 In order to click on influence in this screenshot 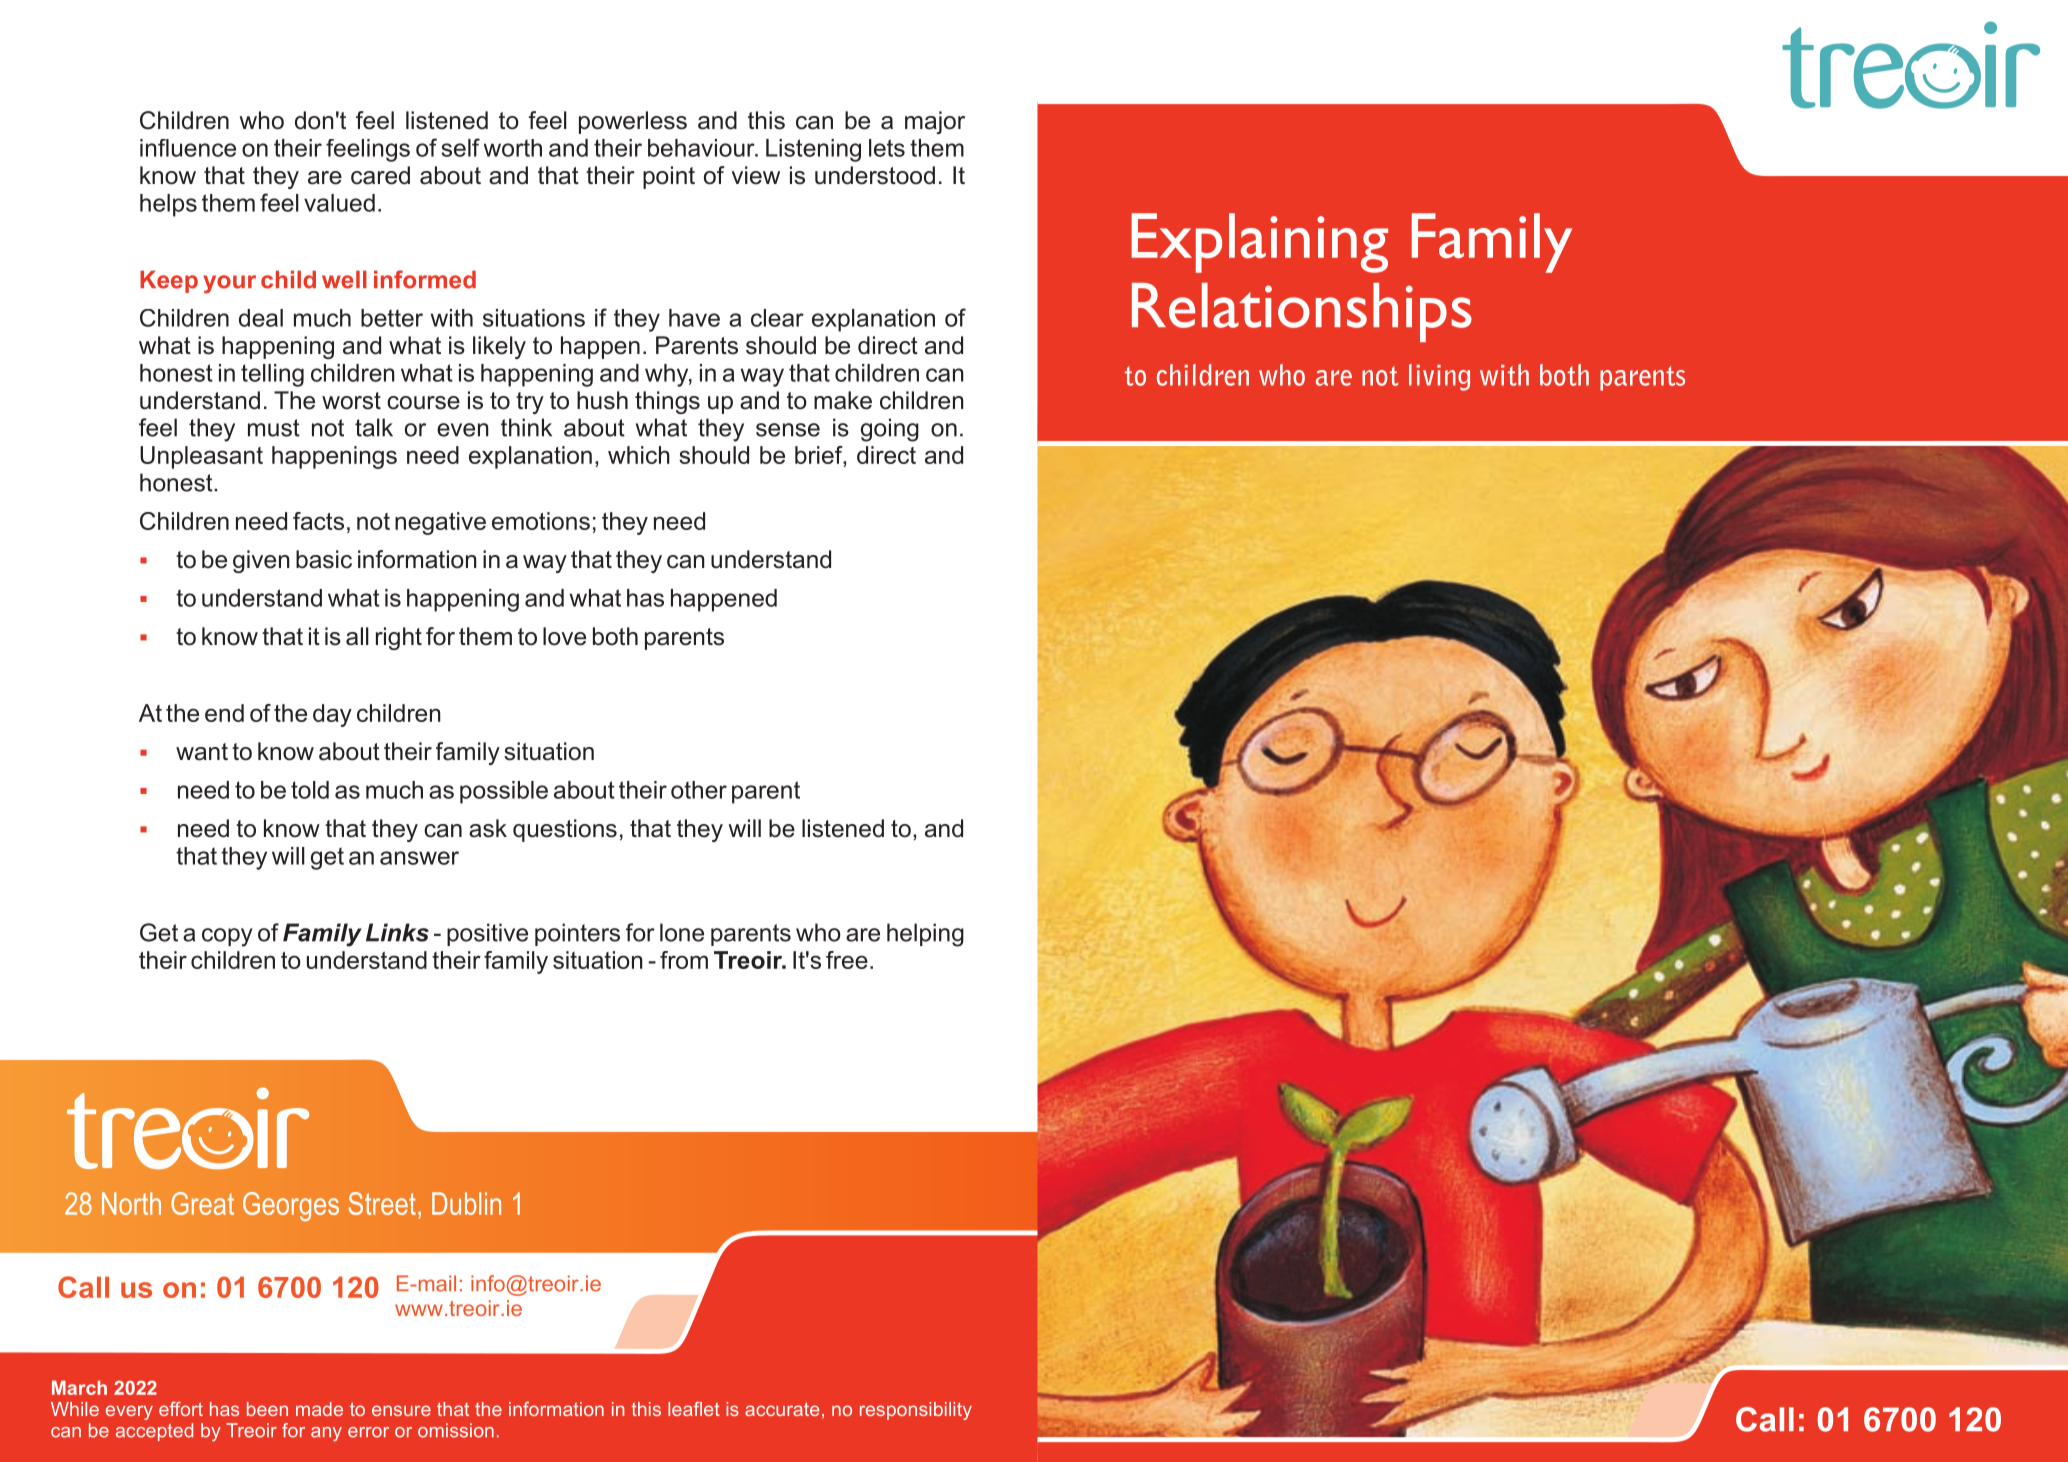, I will do `click(188, 148)`.
